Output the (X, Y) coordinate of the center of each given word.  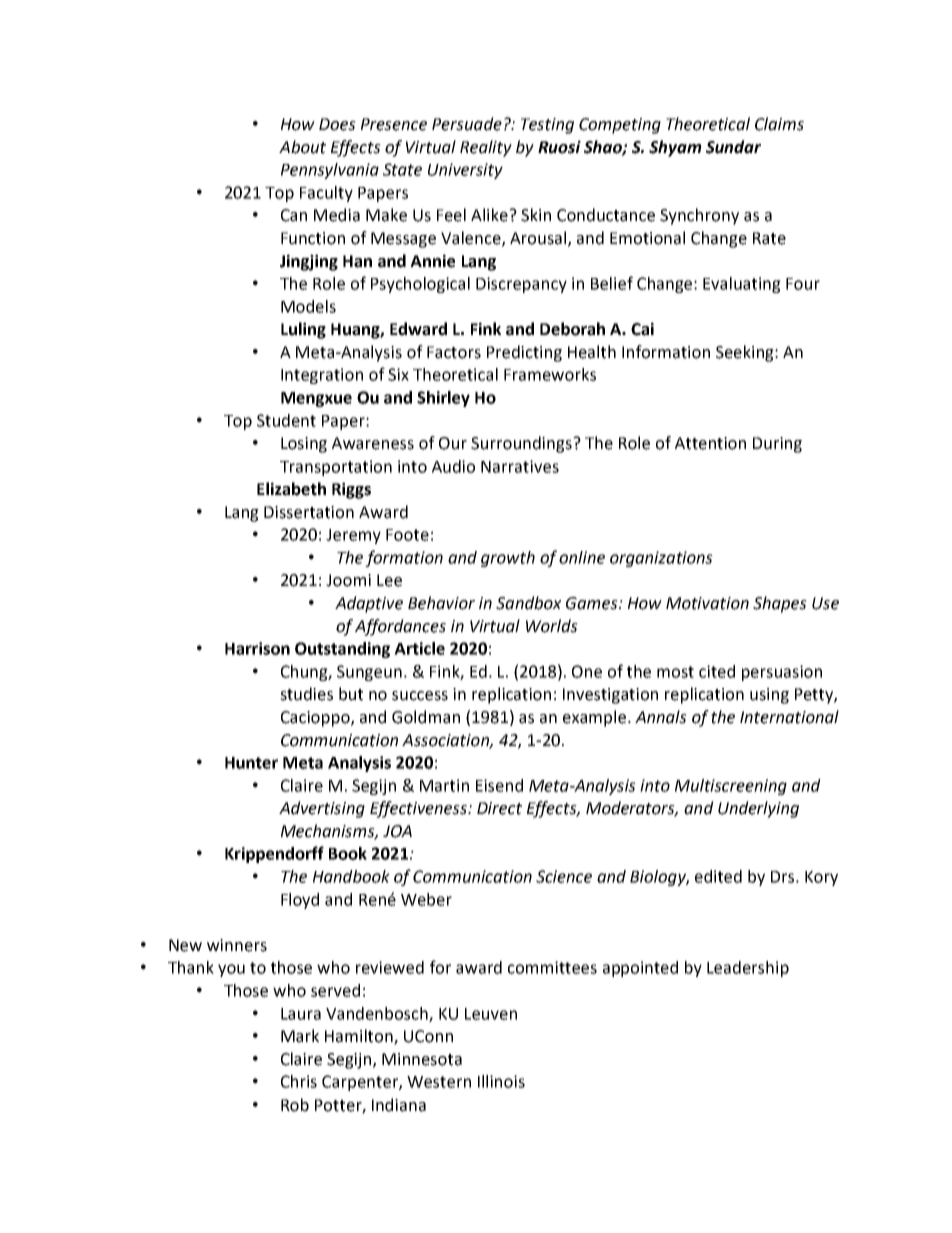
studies (306, 694)
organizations (661, 559)
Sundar (733, 147)
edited (718, 876)
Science (564, 876)
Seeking (746, 353)
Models (308, 306)
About (302, 147)
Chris (299, 1081)
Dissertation (309, 512)
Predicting (524, 353)
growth (508, 559)
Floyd (300, 901)
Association (446, 741)
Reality (486, 148)
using (769, 696)
